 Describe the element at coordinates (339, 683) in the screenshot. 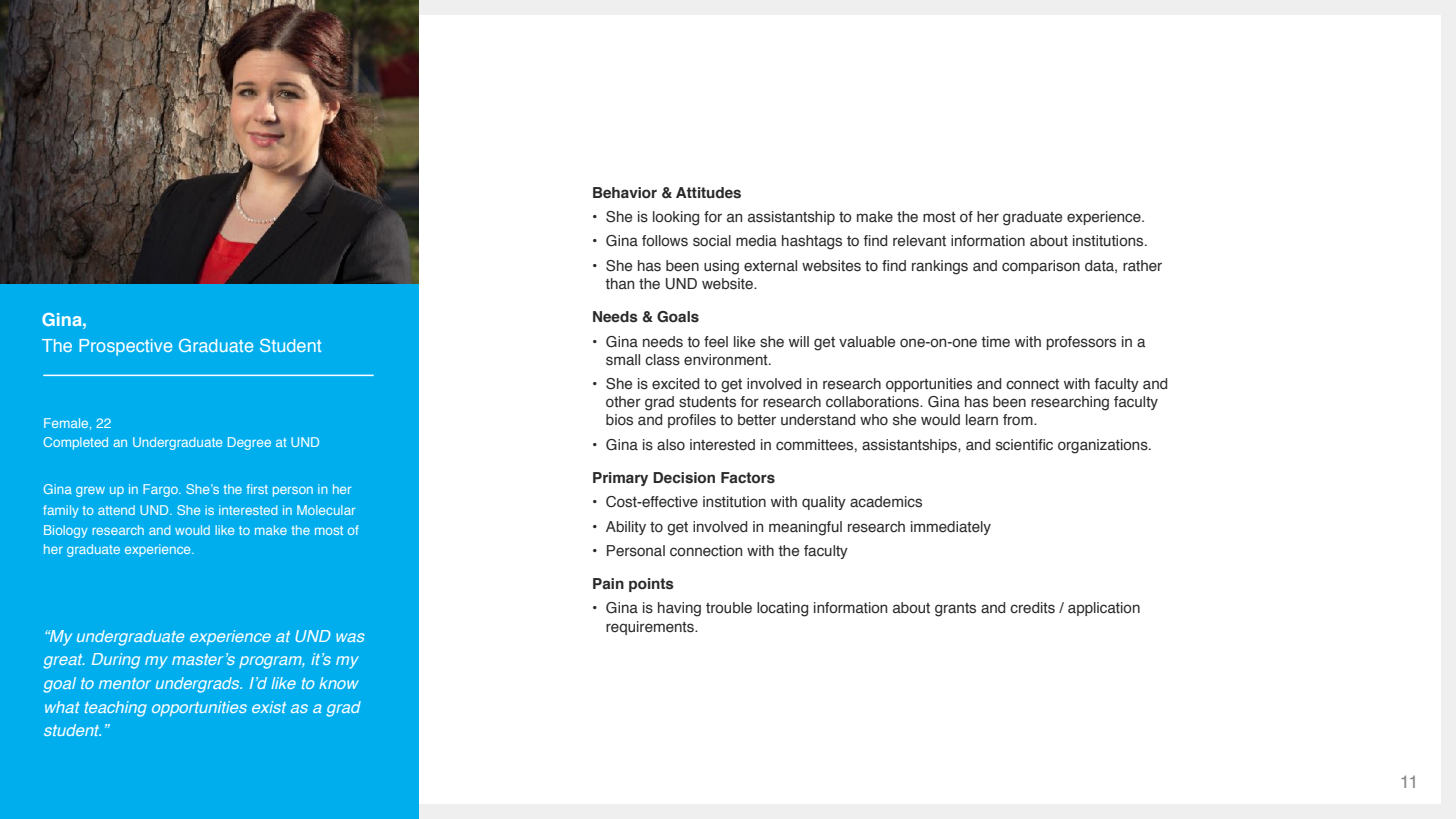

I see `know` at that location.
